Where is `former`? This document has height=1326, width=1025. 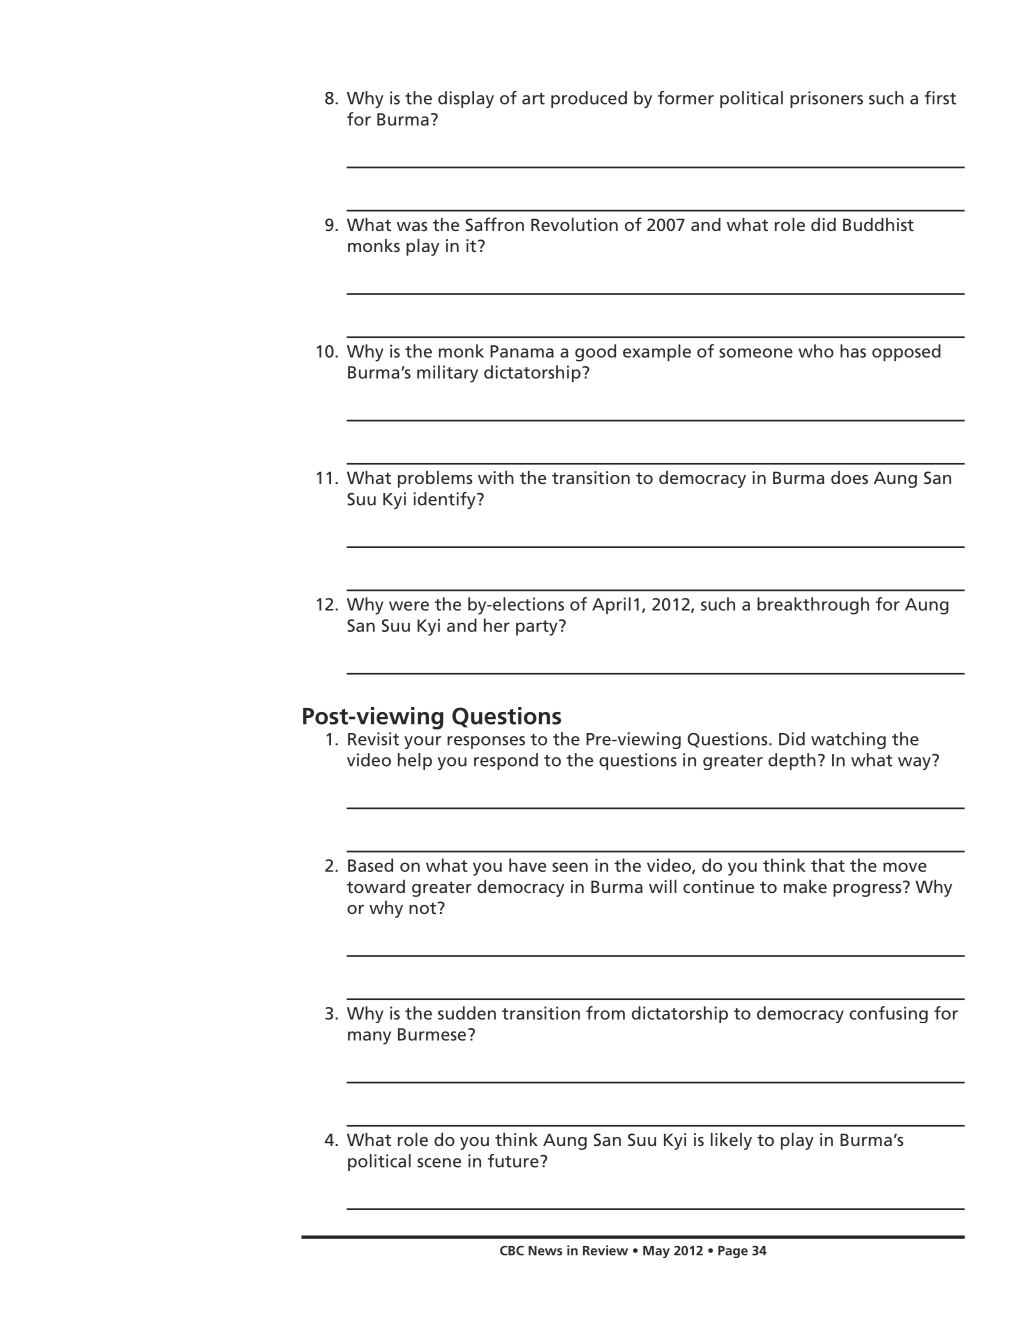 former is located at coordinates (686, 98).
